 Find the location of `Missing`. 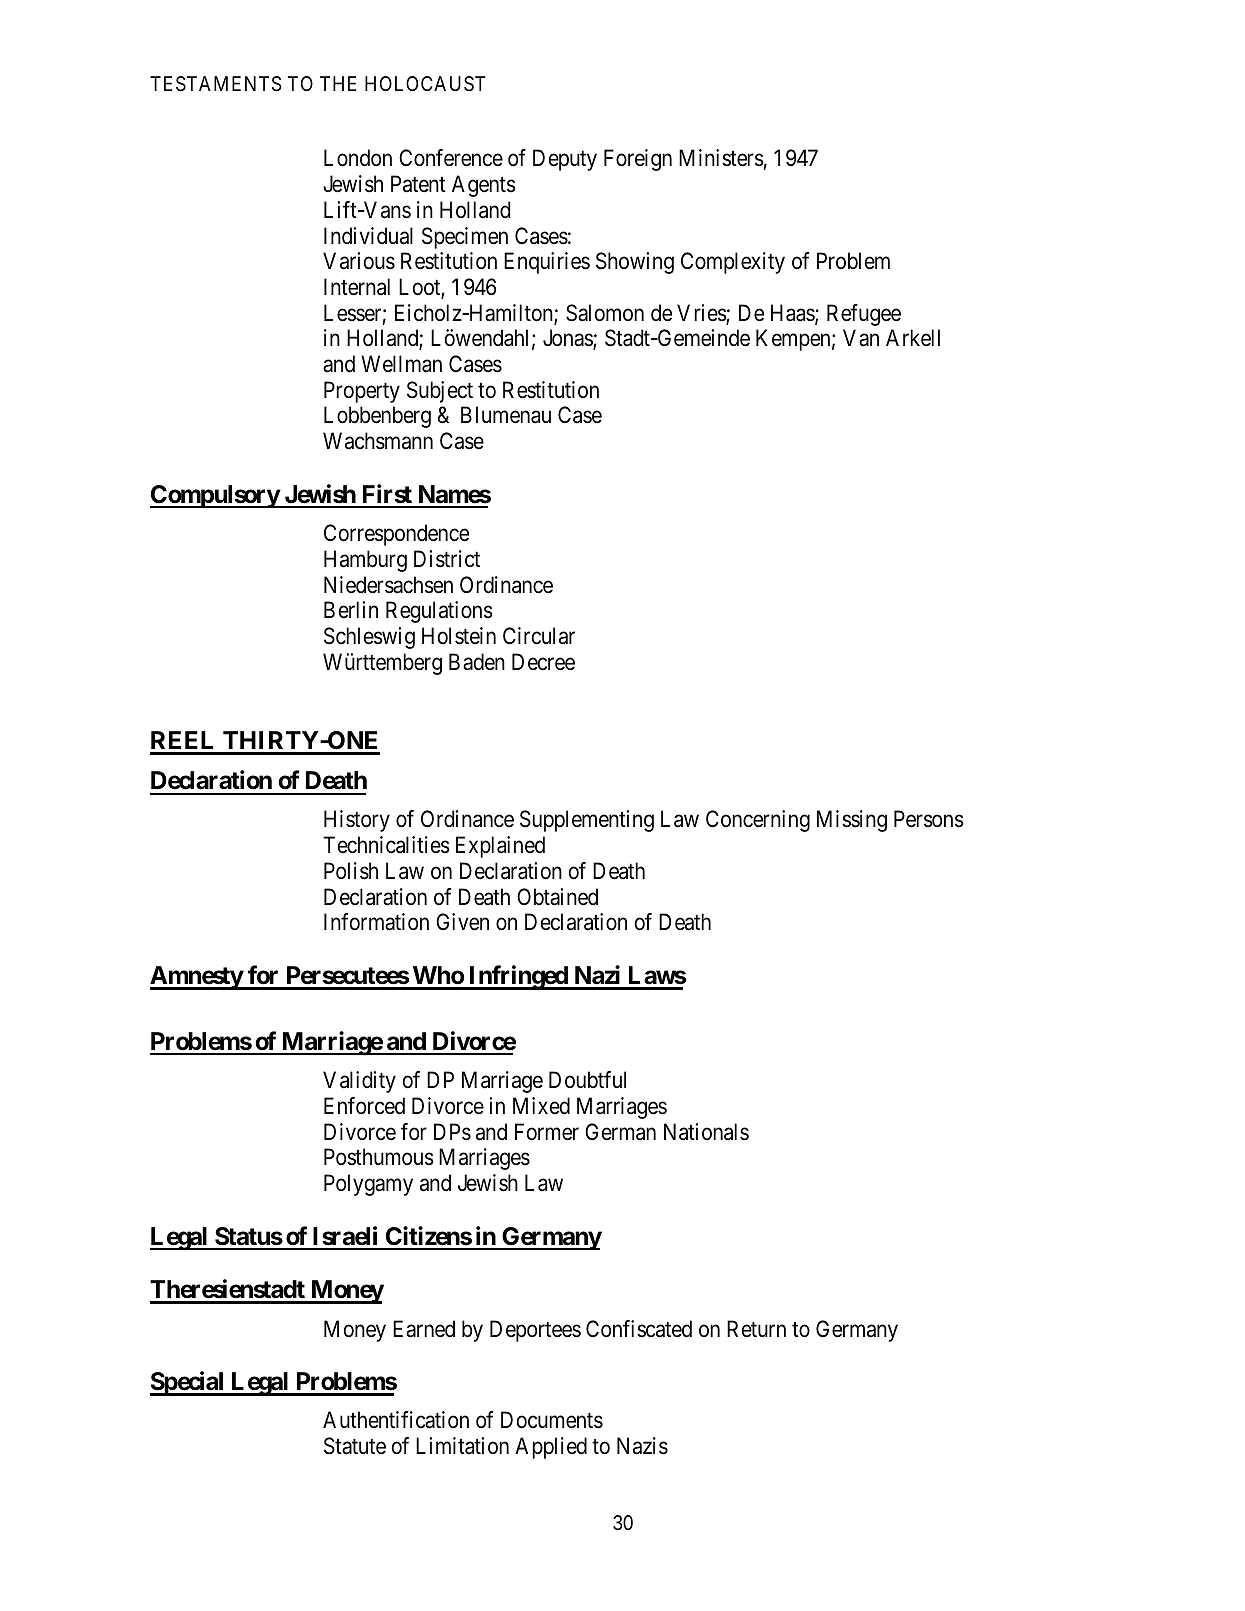

Missing is located at coordinates (852, 821).
